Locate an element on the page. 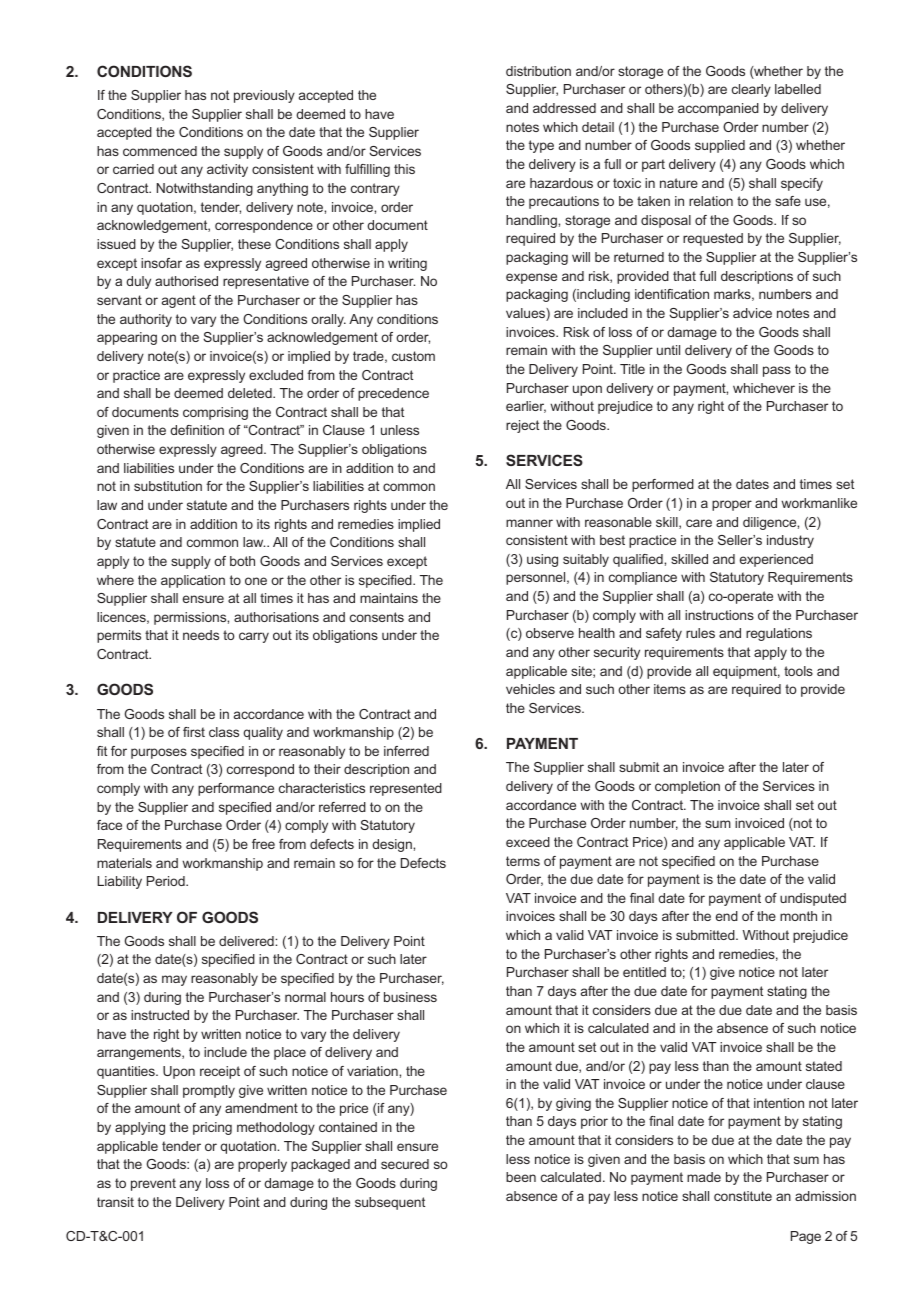 This image has width=924, height=1308. Period is located at coordinates (167, 881).
